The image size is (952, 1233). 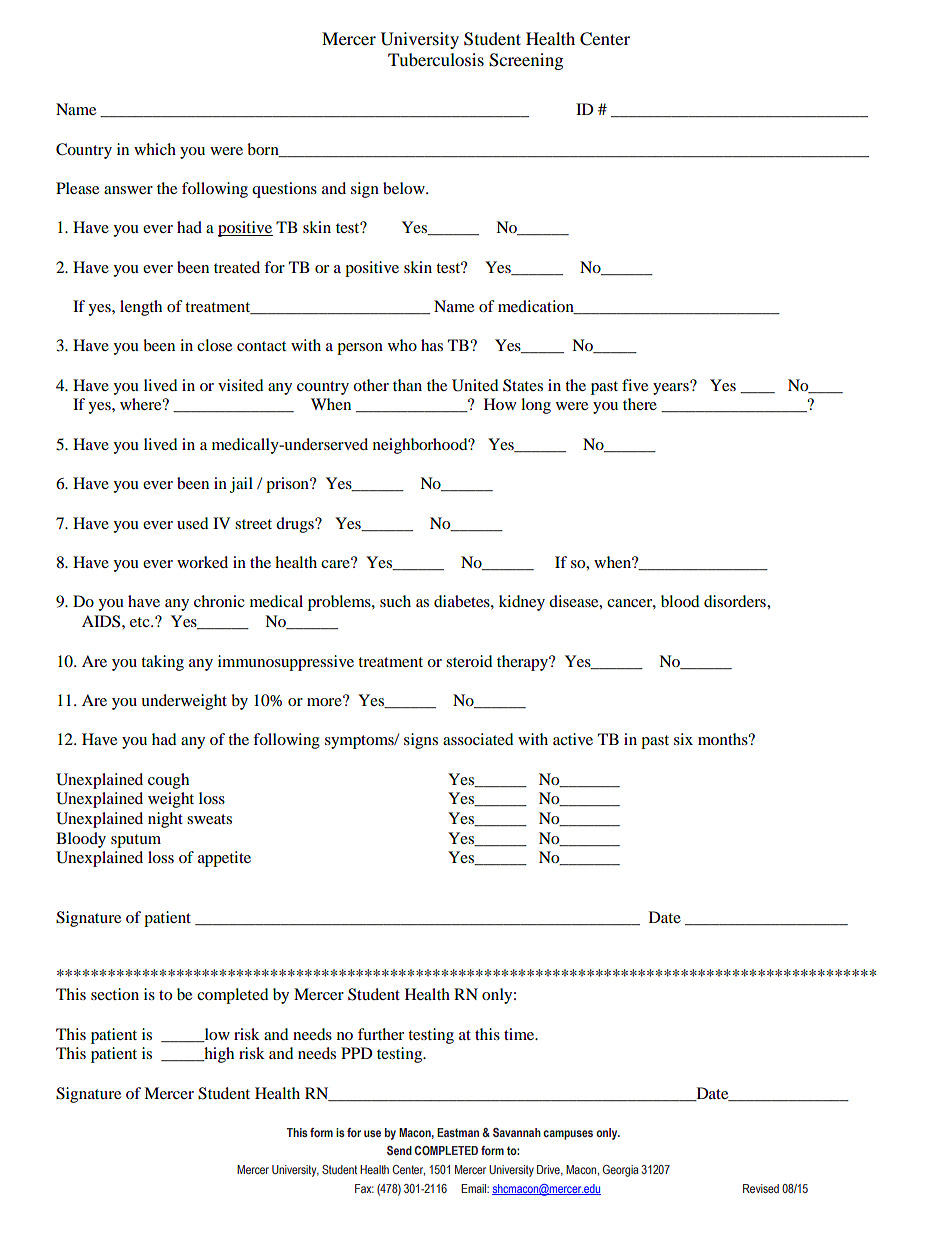 I want to click on Tuberculosis, so click(x=436, y=59).
